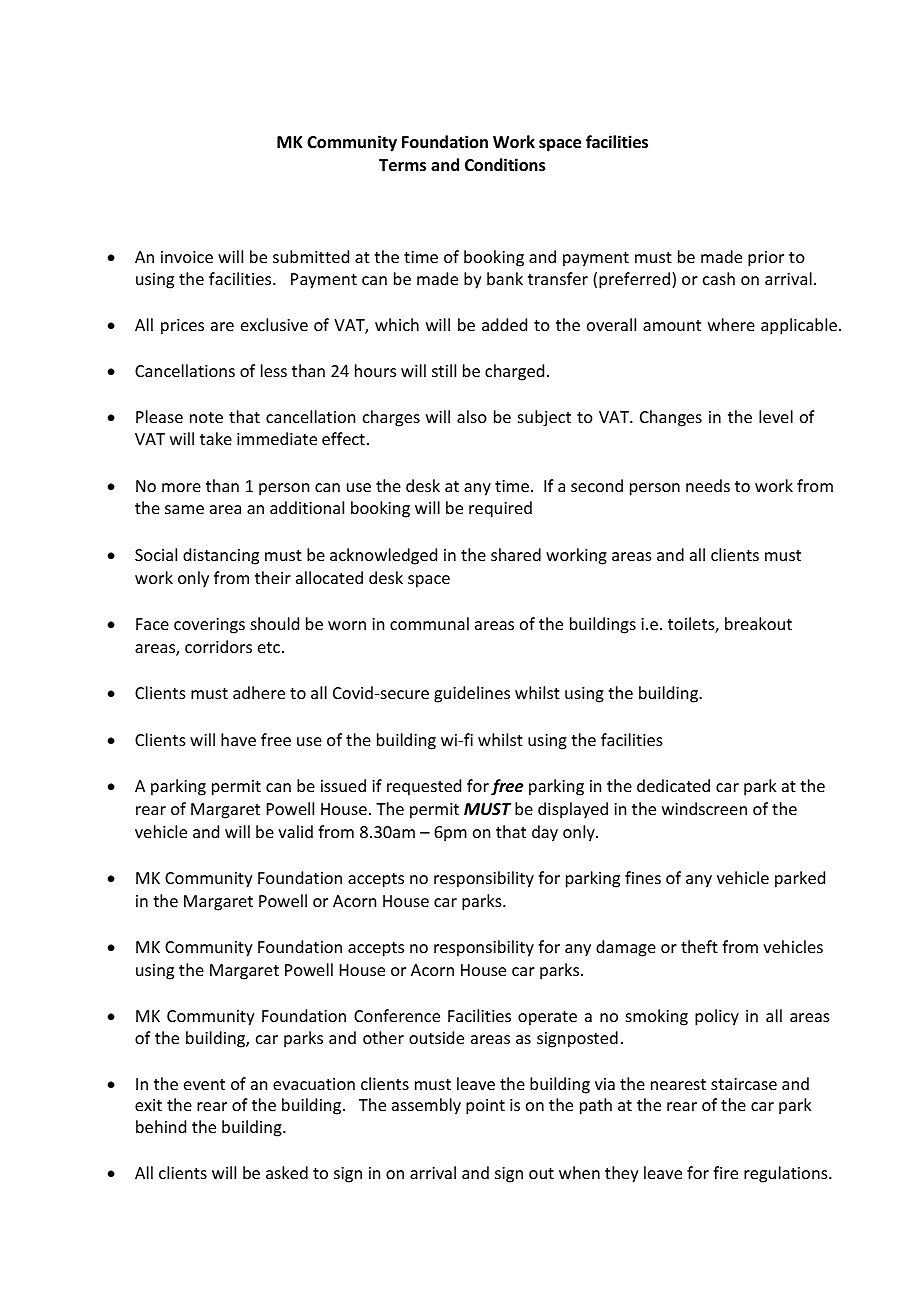  What do you see at coordinates (472, 694) in the screenshot?
I see `guidelines` at bounding box center [472, 694].
